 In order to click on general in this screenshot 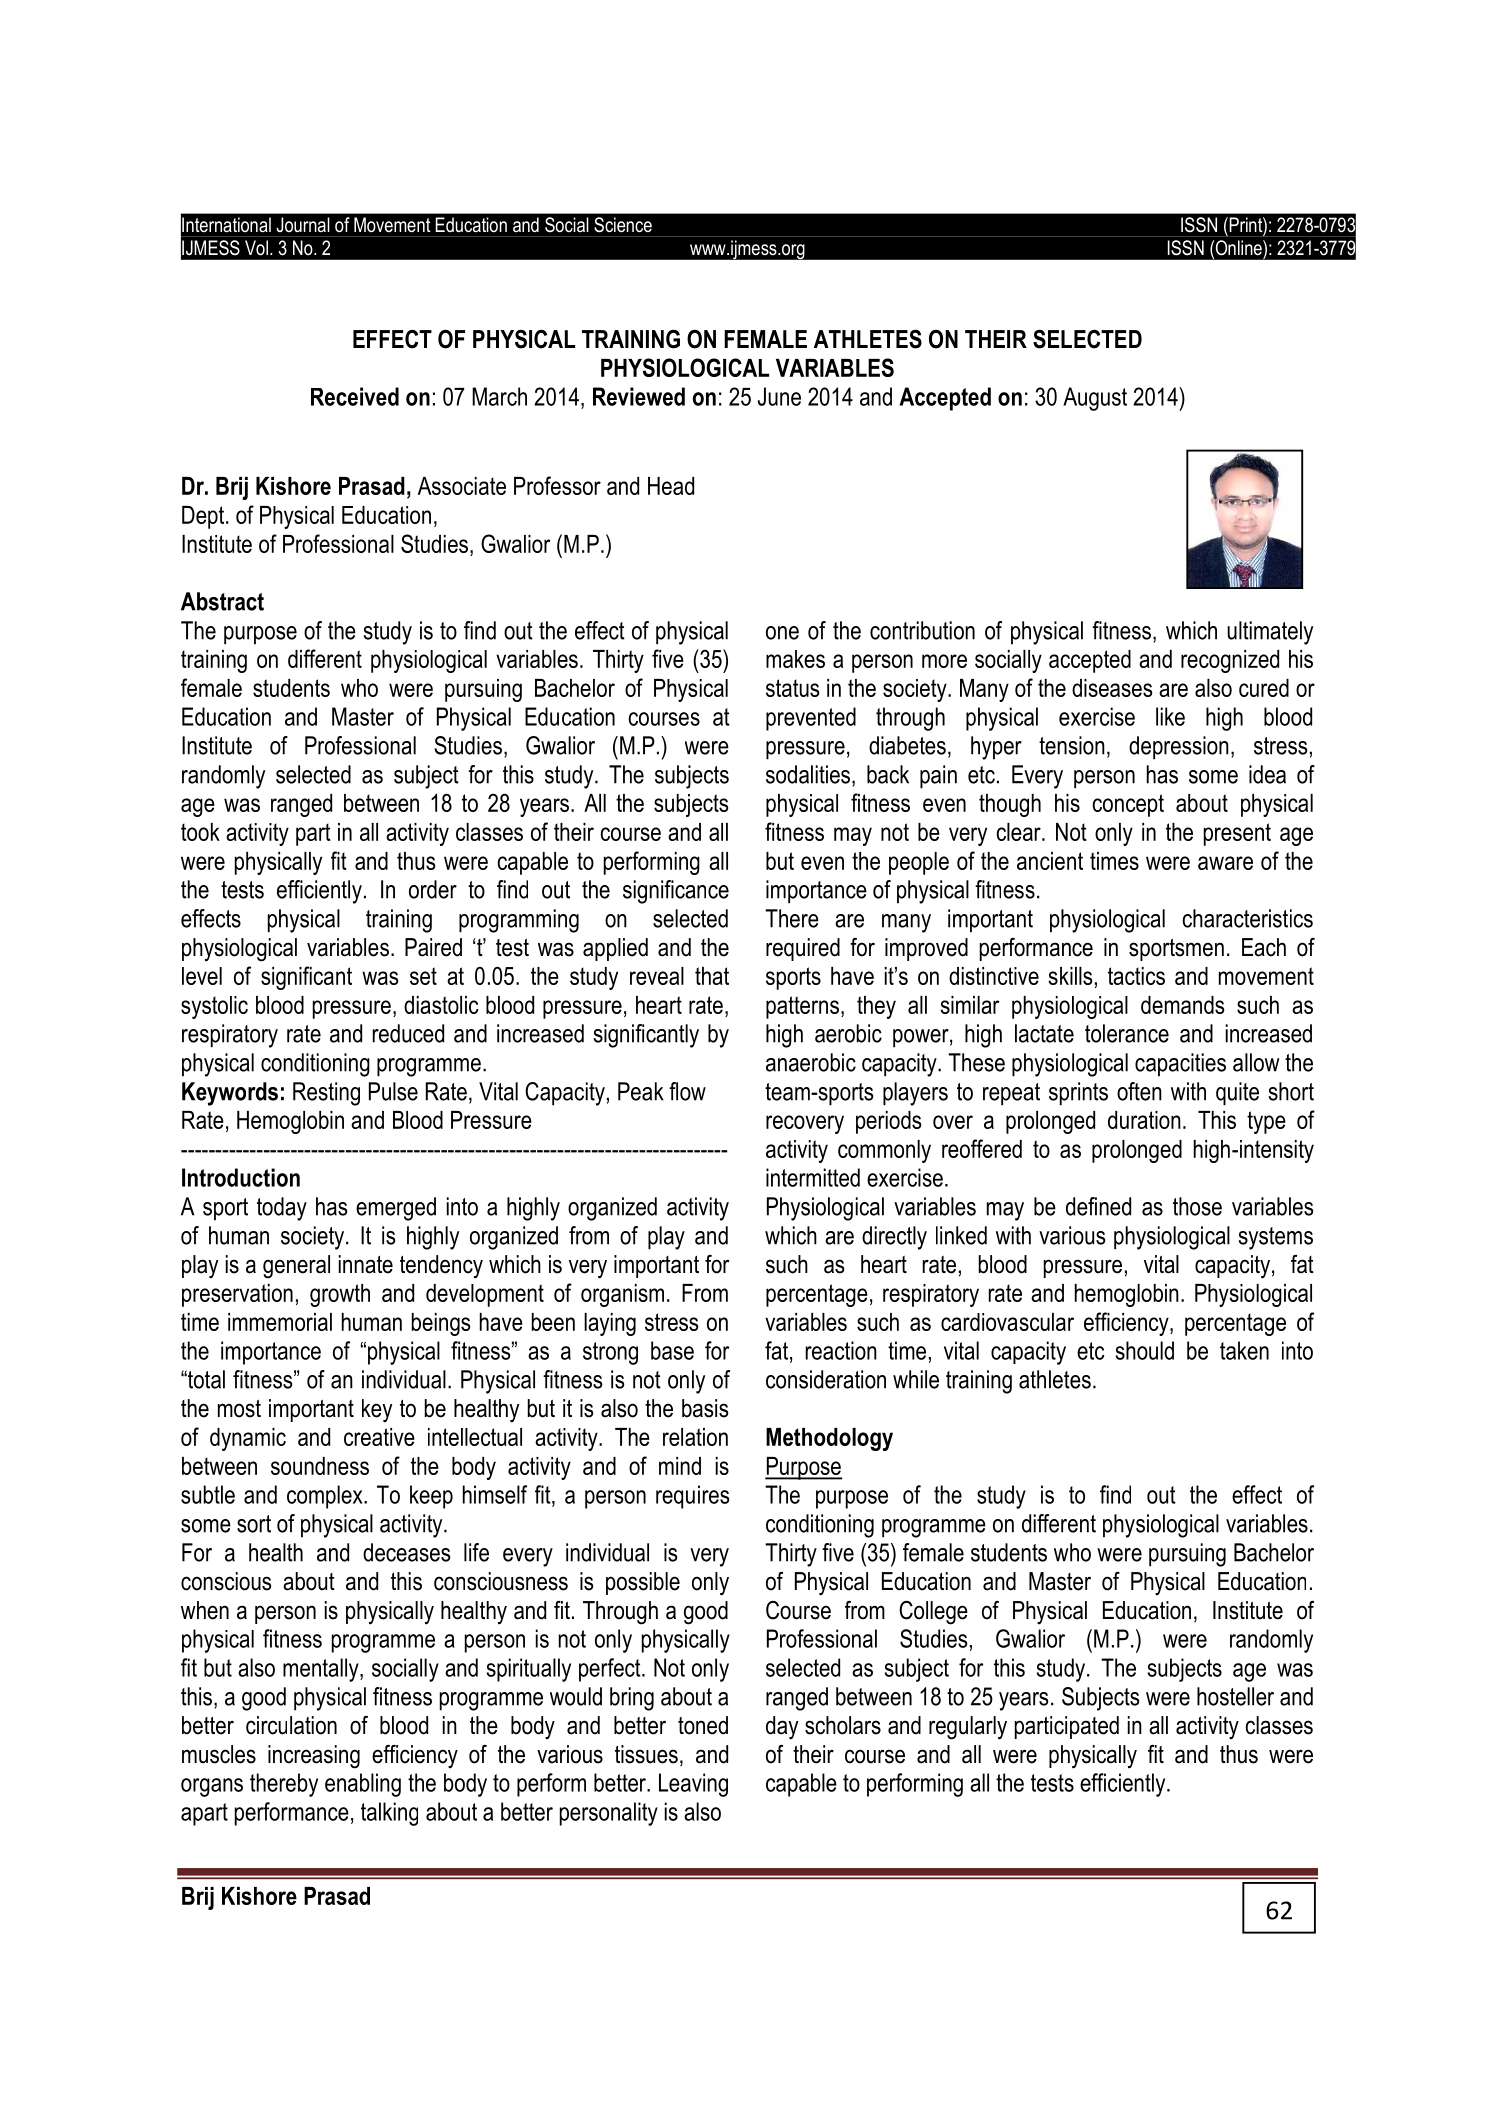, I will do `click(296, 1267)`.
